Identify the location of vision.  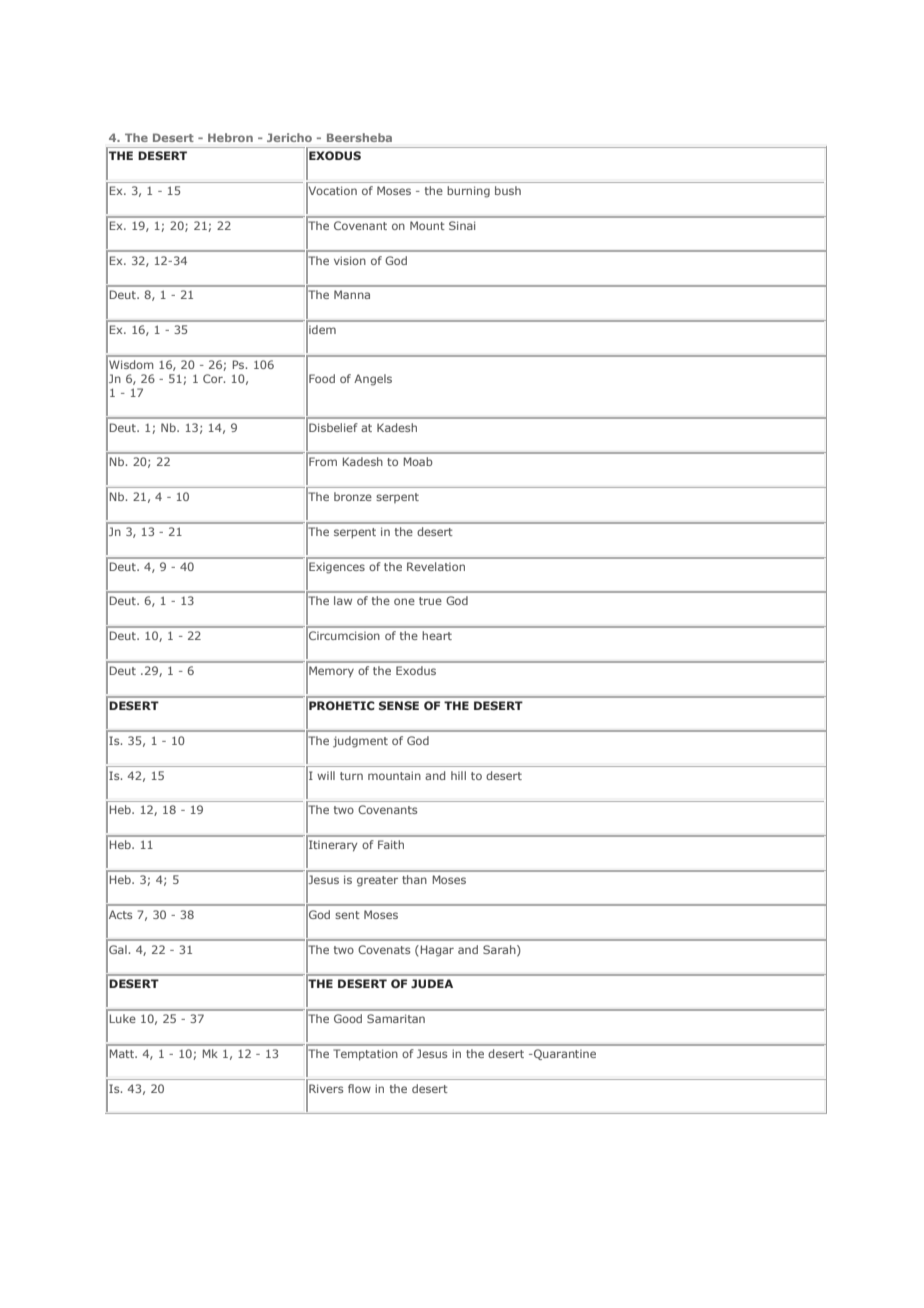
(350, 260).
